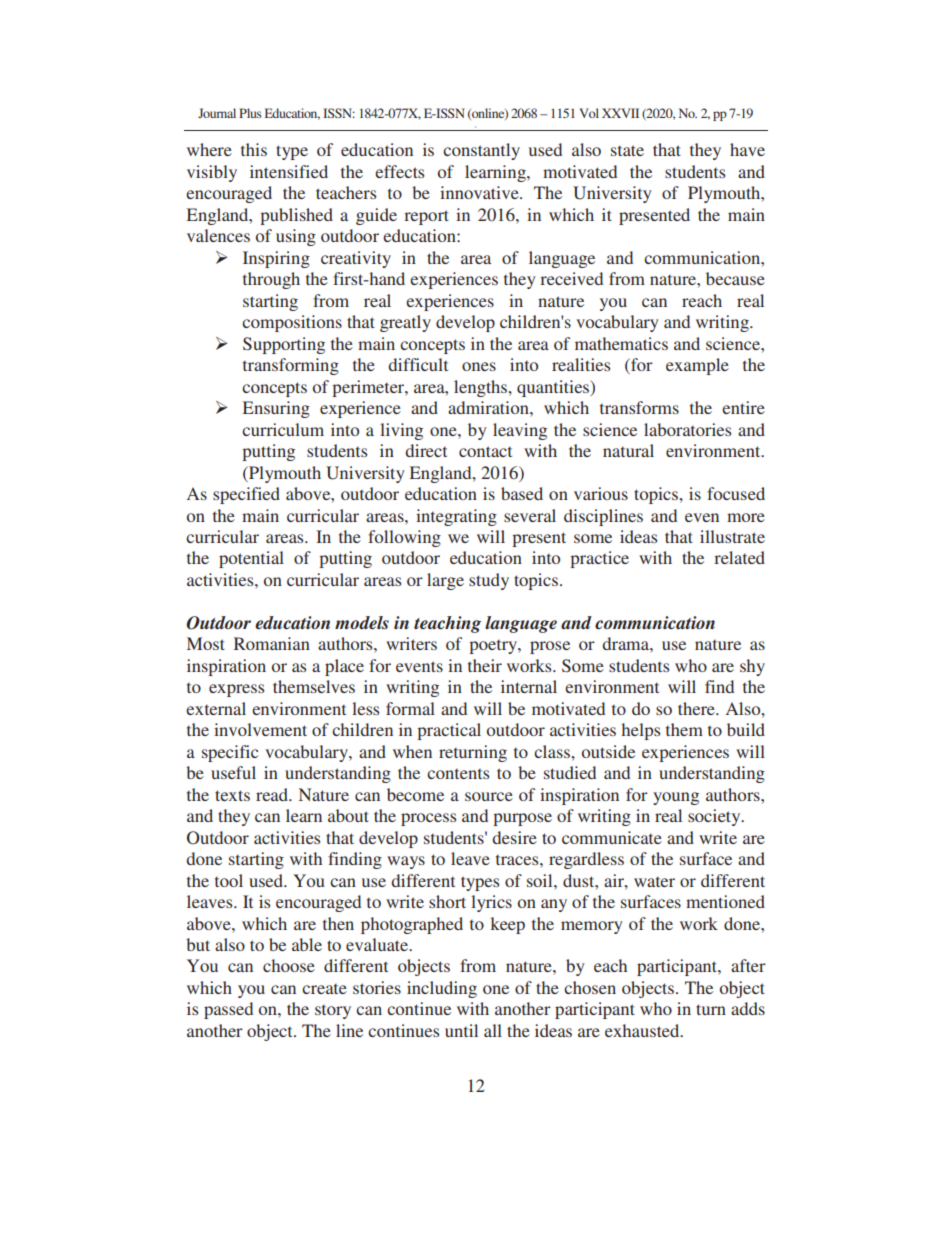 The width and height of the document is (952, 1233). What do you see at coordinates (254, 149) in the document?
I see `this` at bounding box center [254, 149].
